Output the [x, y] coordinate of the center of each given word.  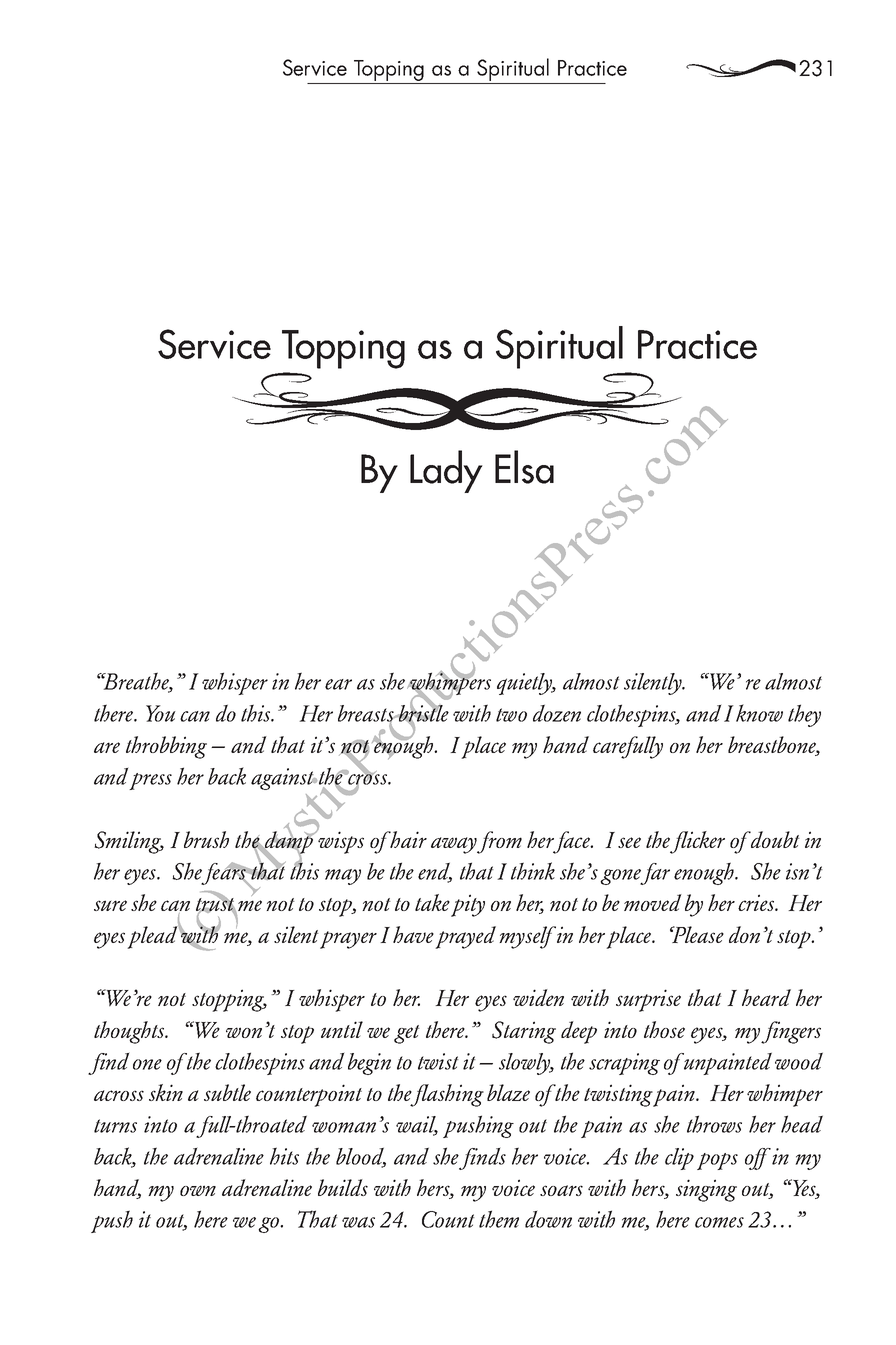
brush [206, 839]
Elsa [524, 467]
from [499, 842]
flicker [697, 842]
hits [284, 1156]
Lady [446, 471]
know [759, 713]
